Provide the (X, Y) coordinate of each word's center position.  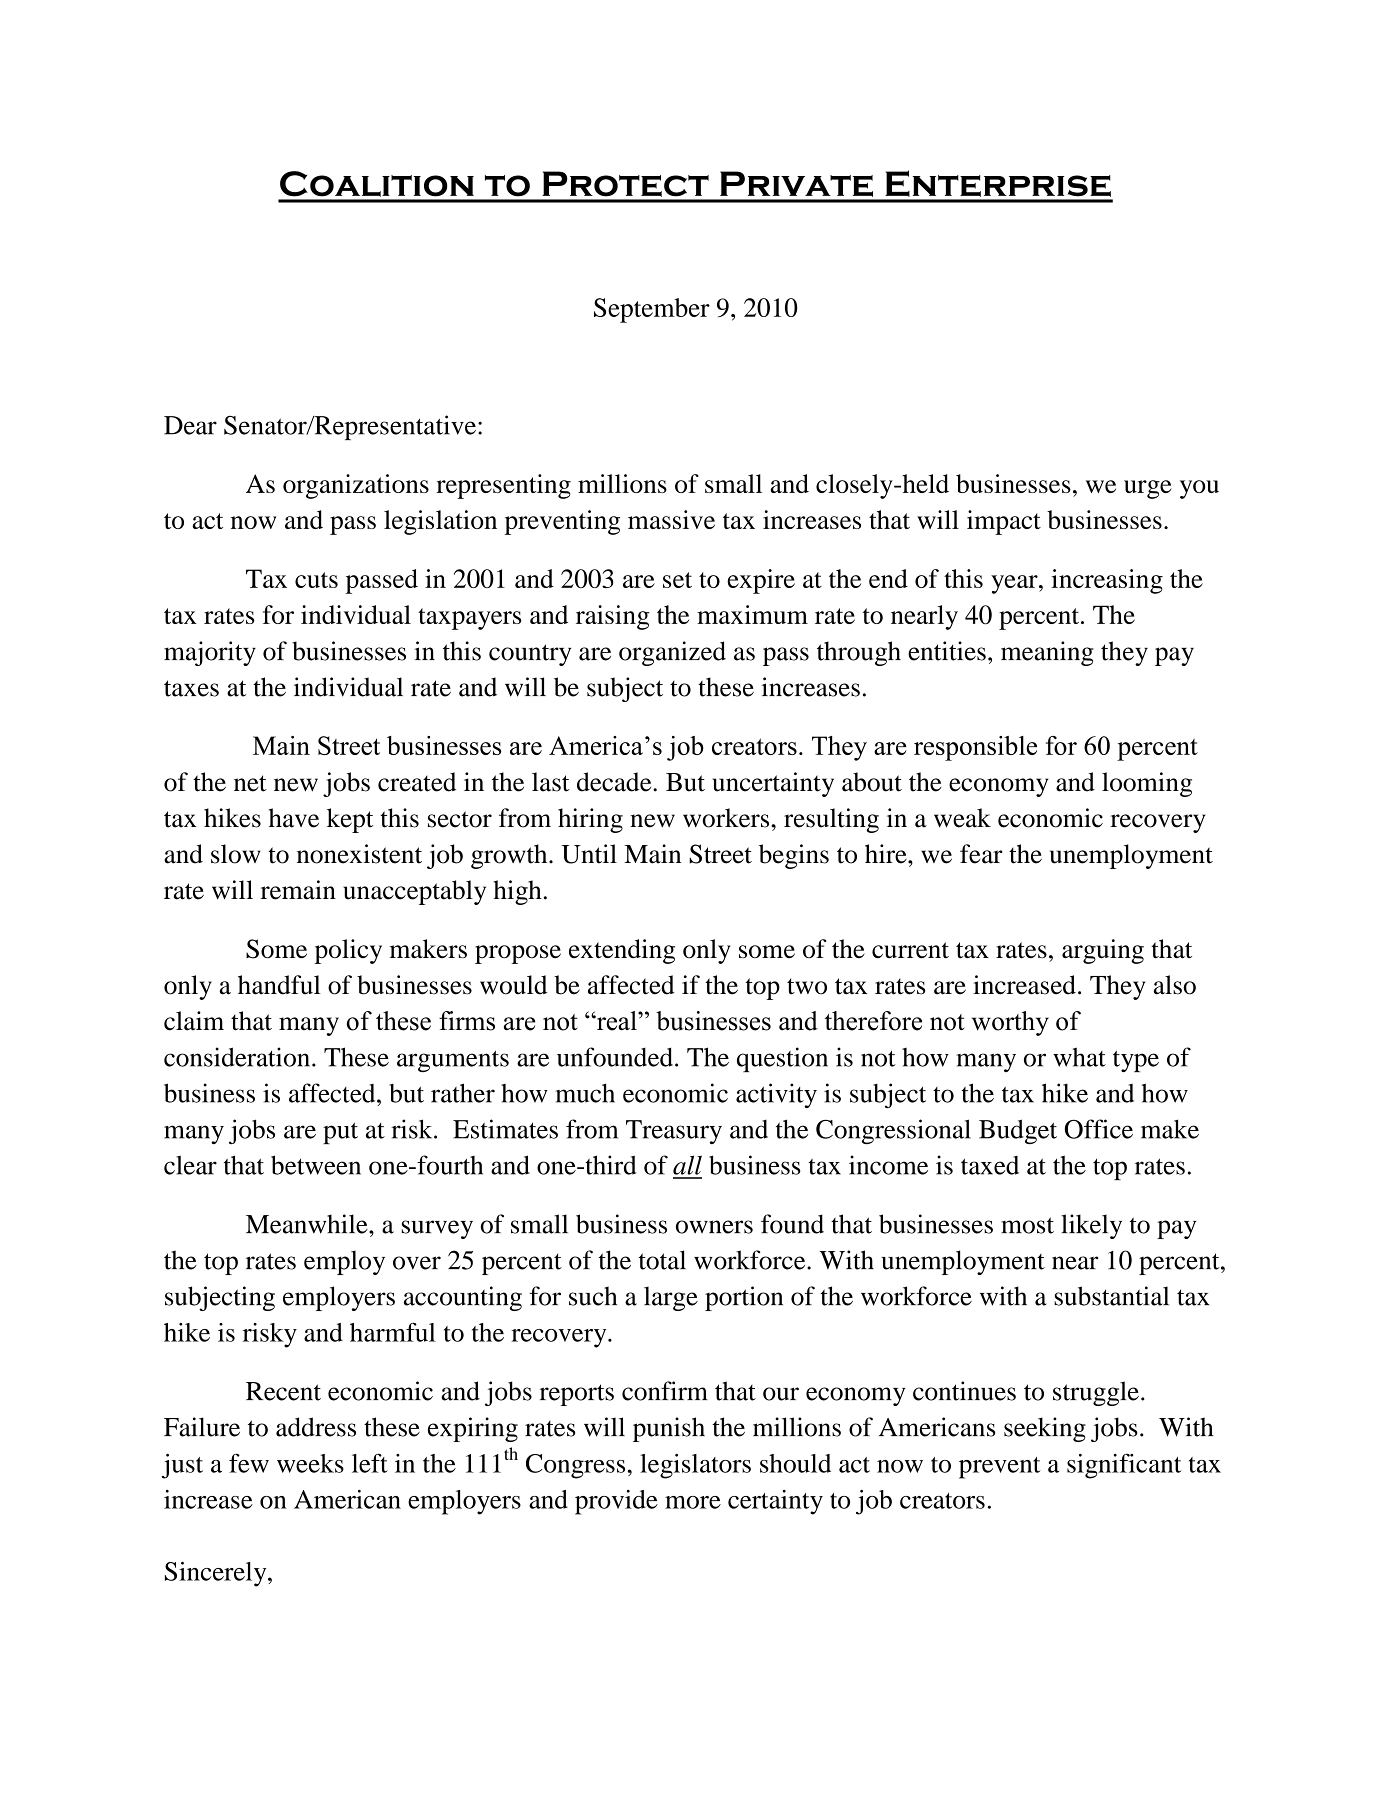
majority (210, 653)
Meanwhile (308, 1224)
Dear (190, 425)
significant (1124, 1466)
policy (348, 951)
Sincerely (217, 1574)
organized (672, 653)
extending (622, 951)
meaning (1047, 653)
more (693, 1502)
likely (1091, 1226)
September (652, 310)
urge (1148, 489)
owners (714, 1227)
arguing (1103, 951)
